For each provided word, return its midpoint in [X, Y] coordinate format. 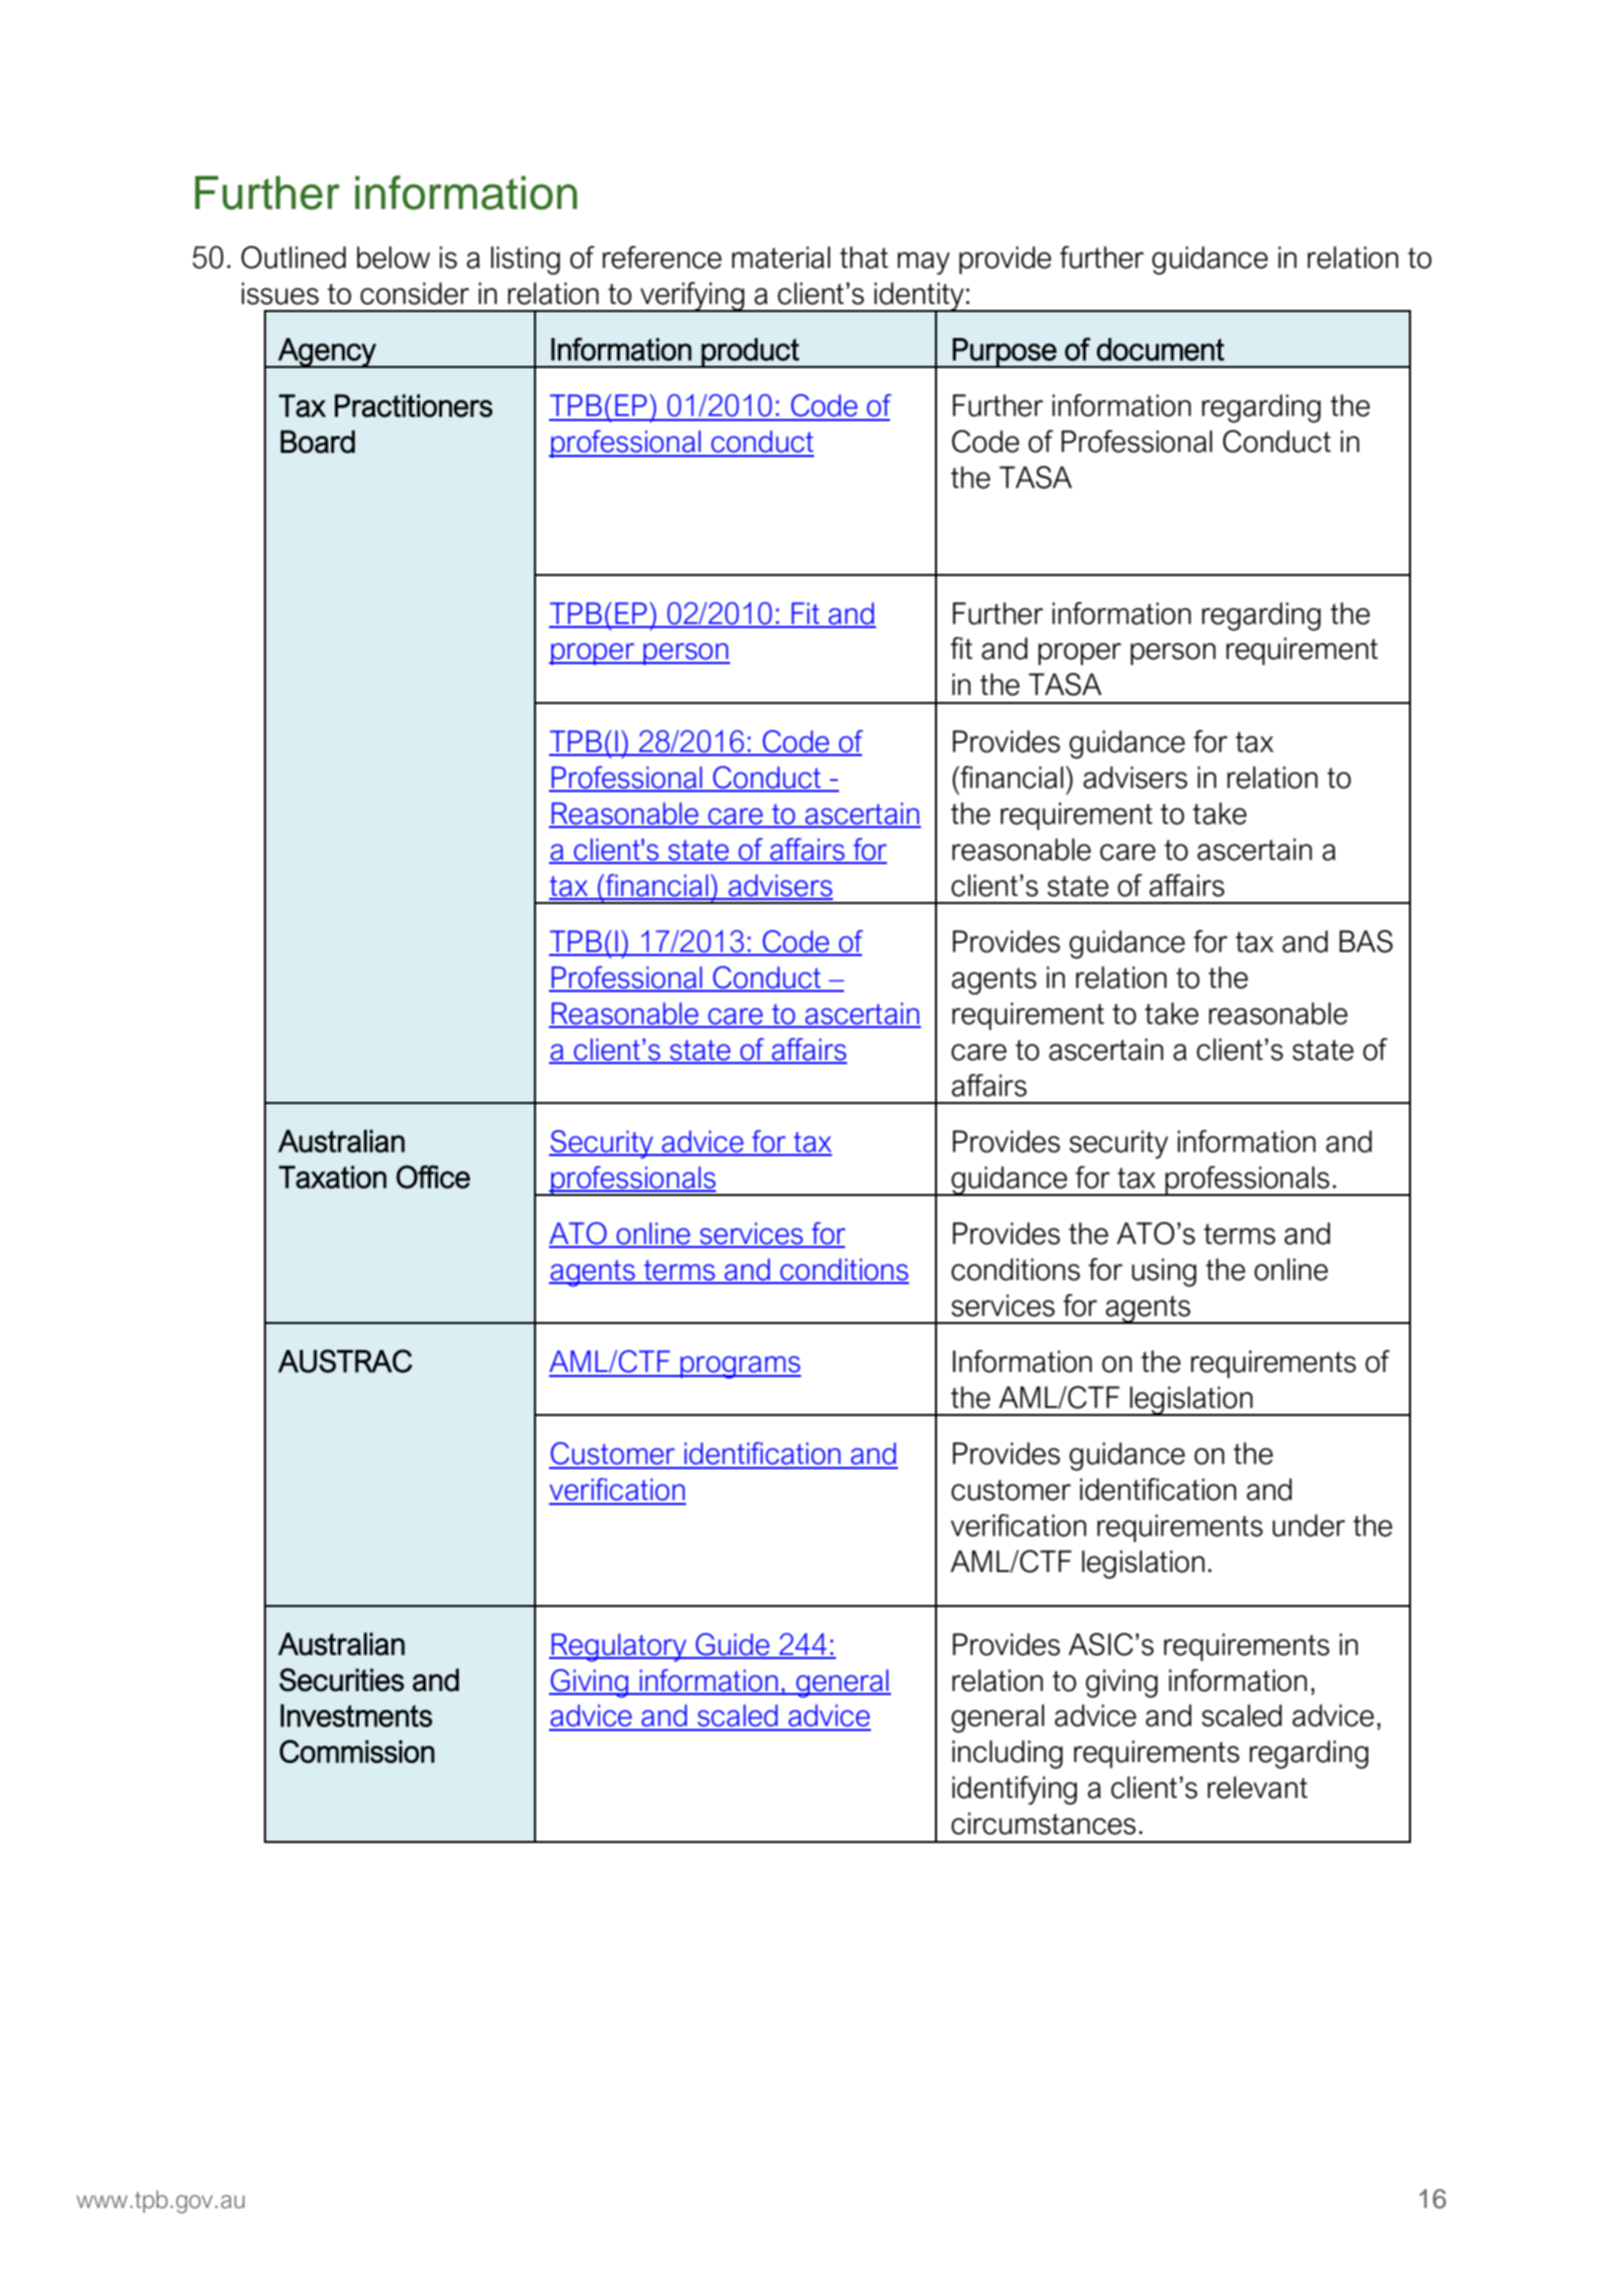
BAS [1366, 941]
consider [414, 293]
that [864, 257]
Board [318, 441]
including [1007, 1754]
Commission [357, 1751]
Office [433, 1177]
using [1164, 1272]
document [1160, 349]
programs [739, 1367]
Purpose [1004, 353]
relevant [1258, 1787]
